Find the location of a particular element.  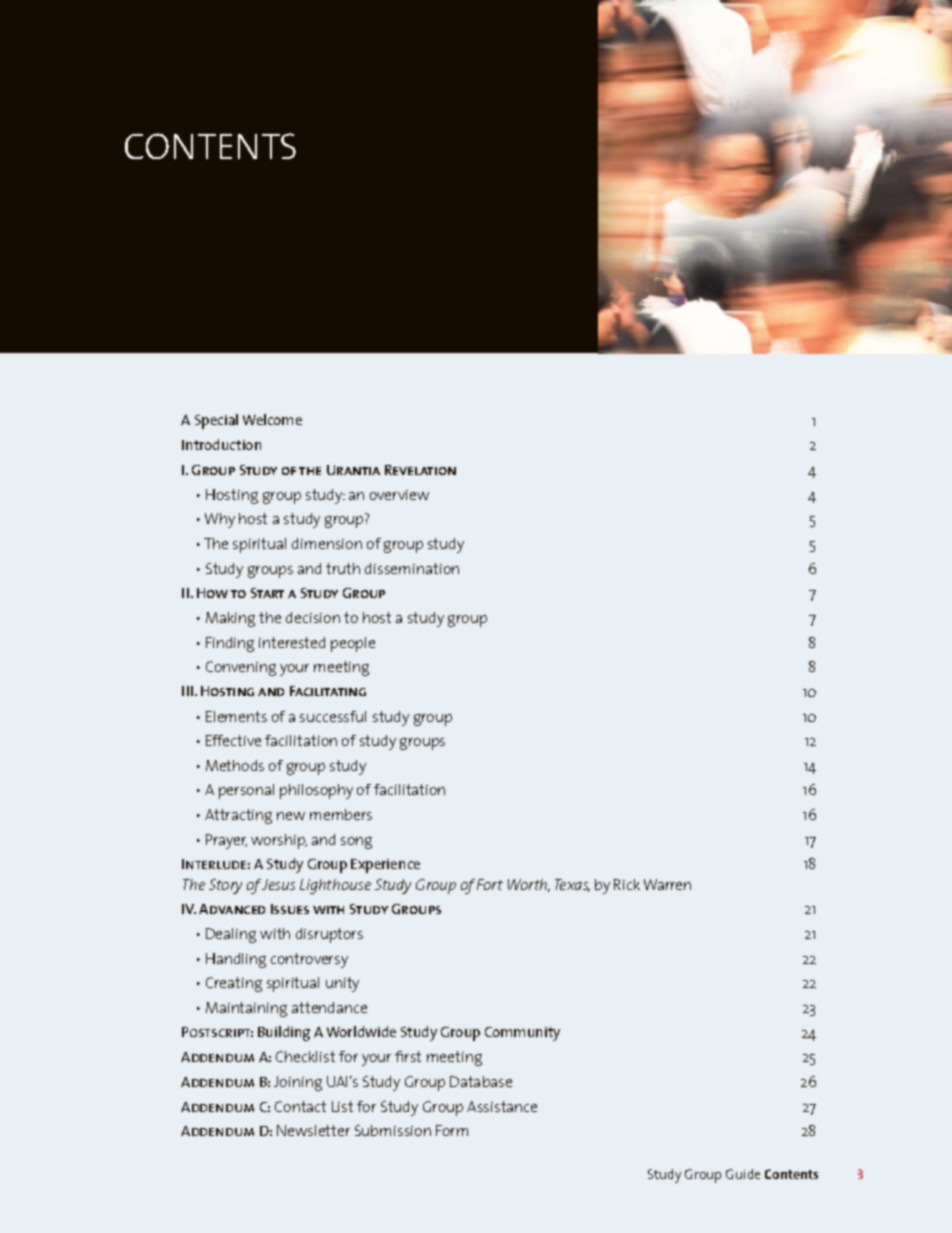

Revelation is located at coordinates (420, 470).
